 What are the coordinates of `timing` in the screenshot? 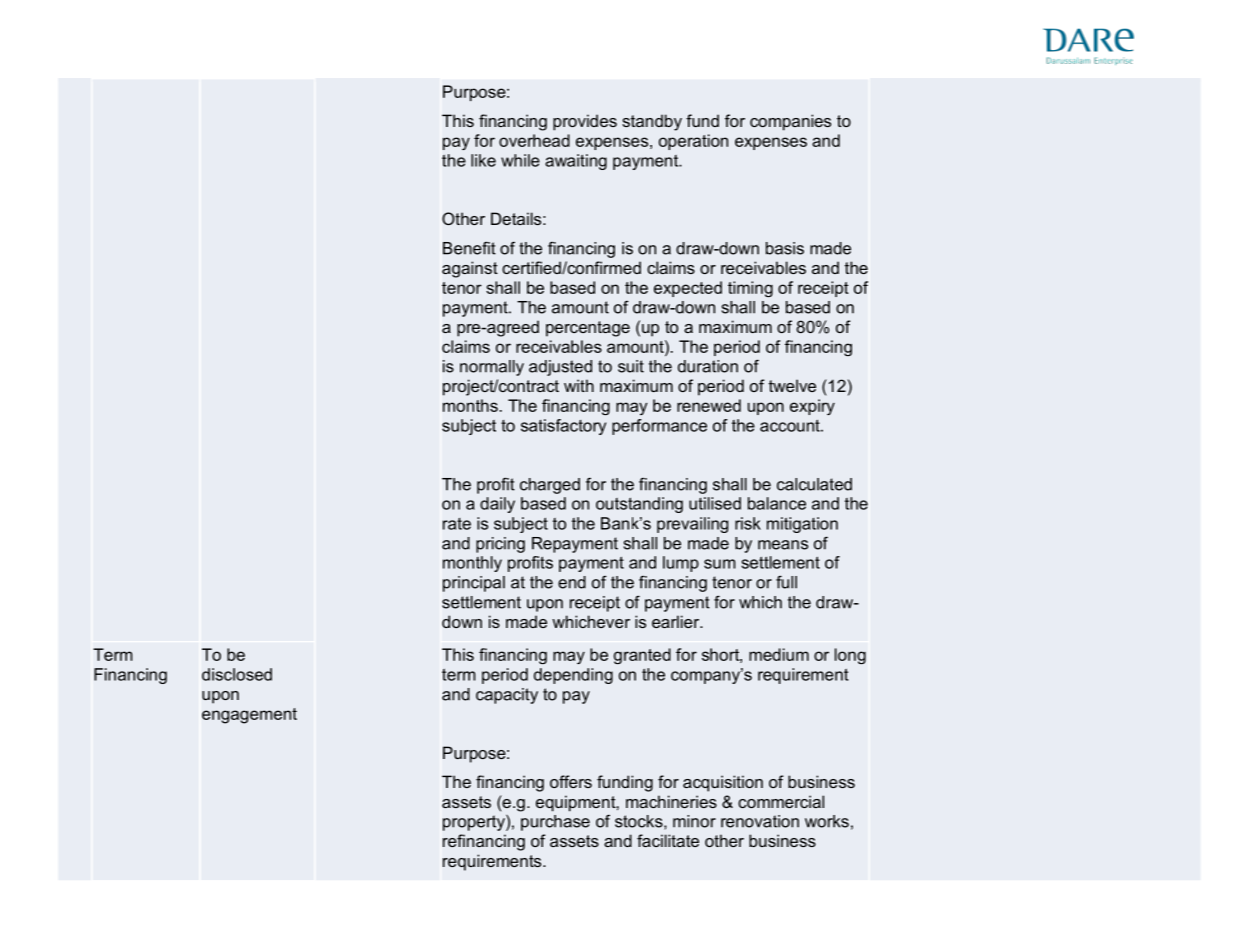 It's located at (750, 289).
